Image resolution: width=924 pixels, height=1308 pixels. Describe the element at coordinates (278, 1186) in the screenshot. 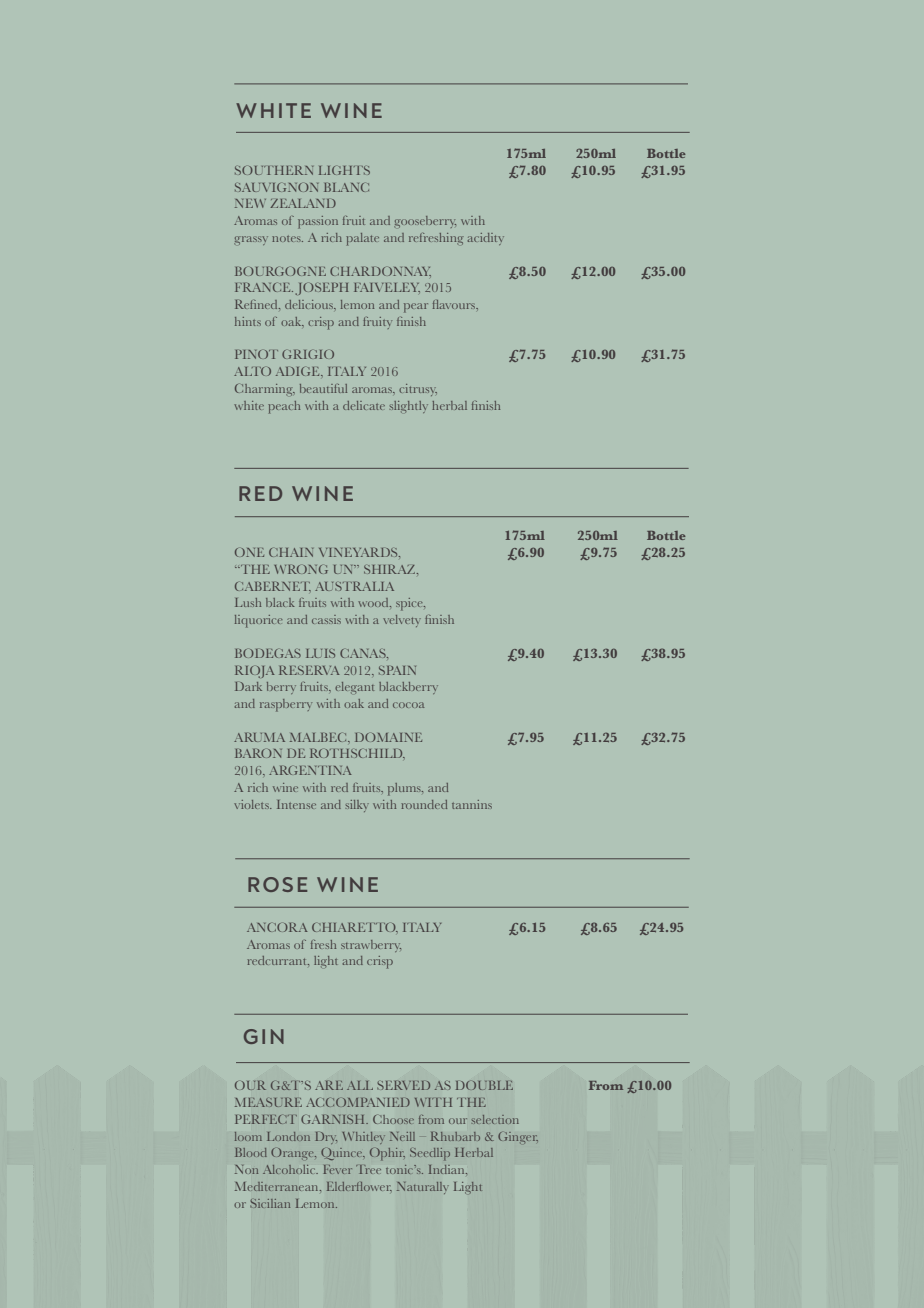

I see `Mediterranean` at that location.
